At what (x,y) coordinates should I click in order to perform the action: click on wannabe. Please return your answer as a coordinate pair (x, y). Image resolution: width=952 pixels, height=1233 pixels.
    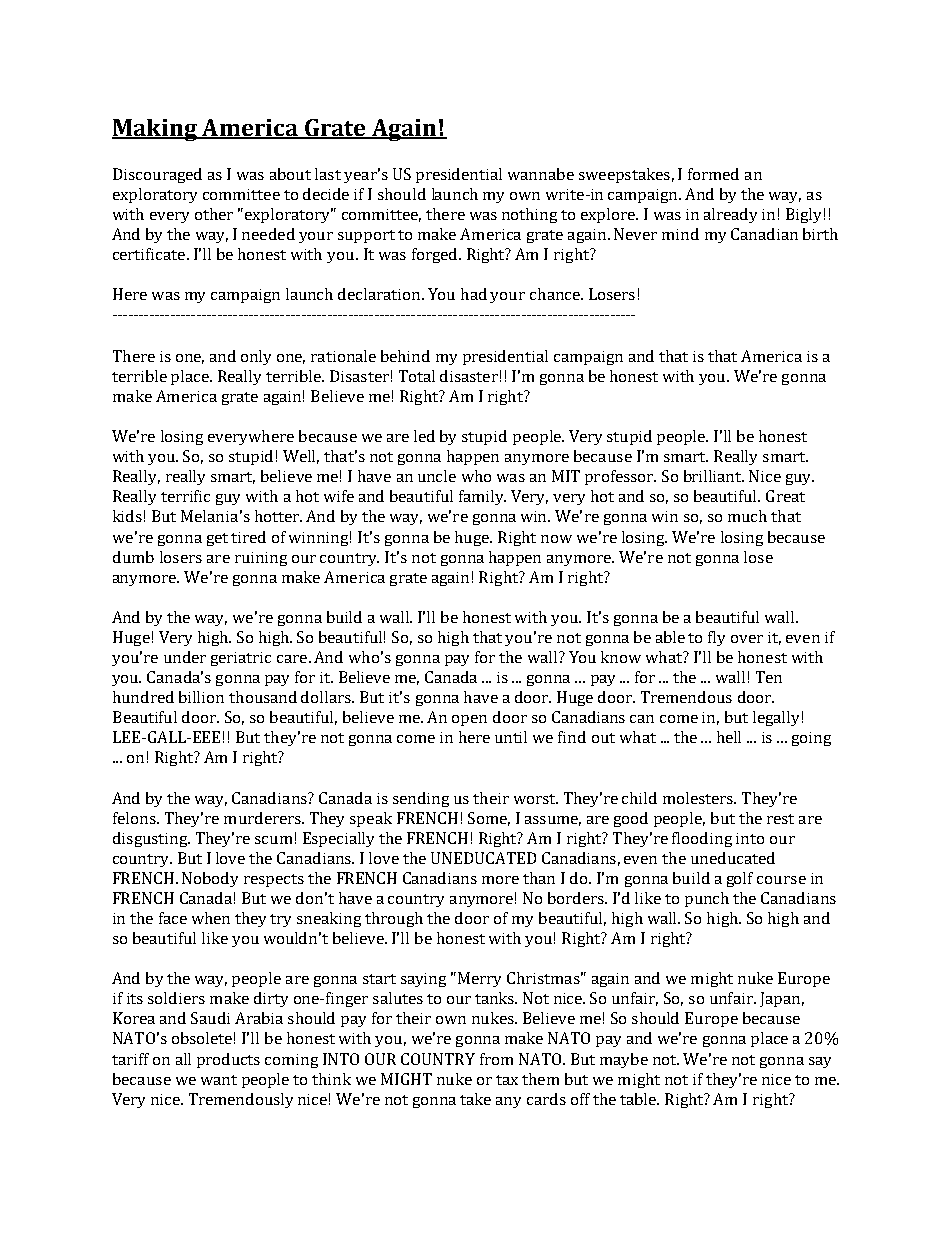
    Looking at the image, I should click on (541, 174).
